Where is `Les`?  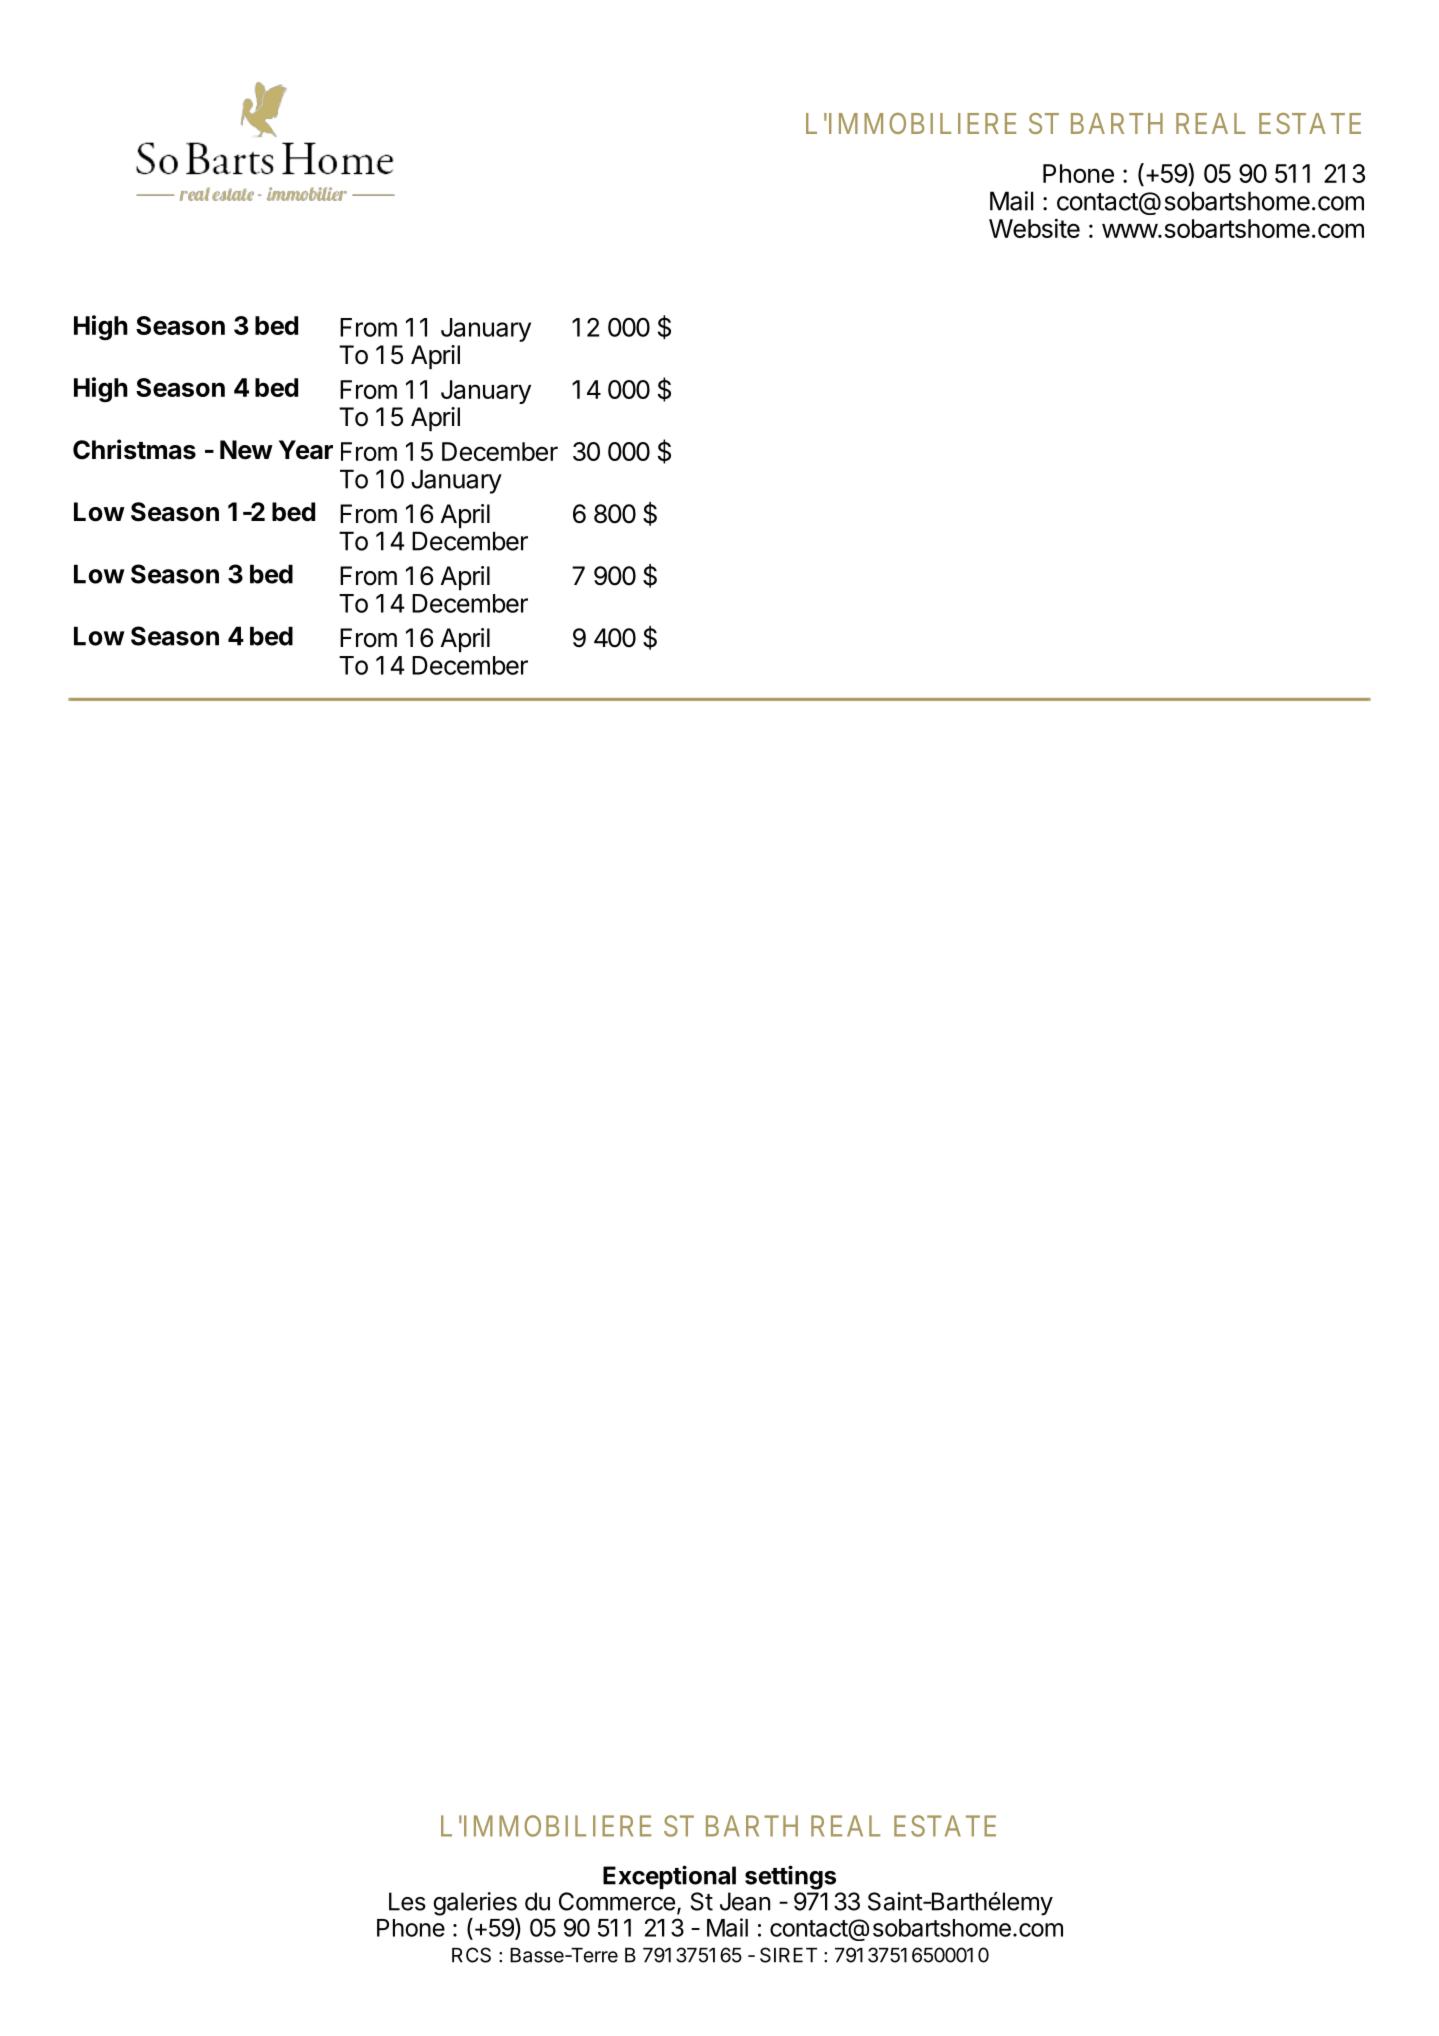 Les is located at coordinates (407, 1901).
